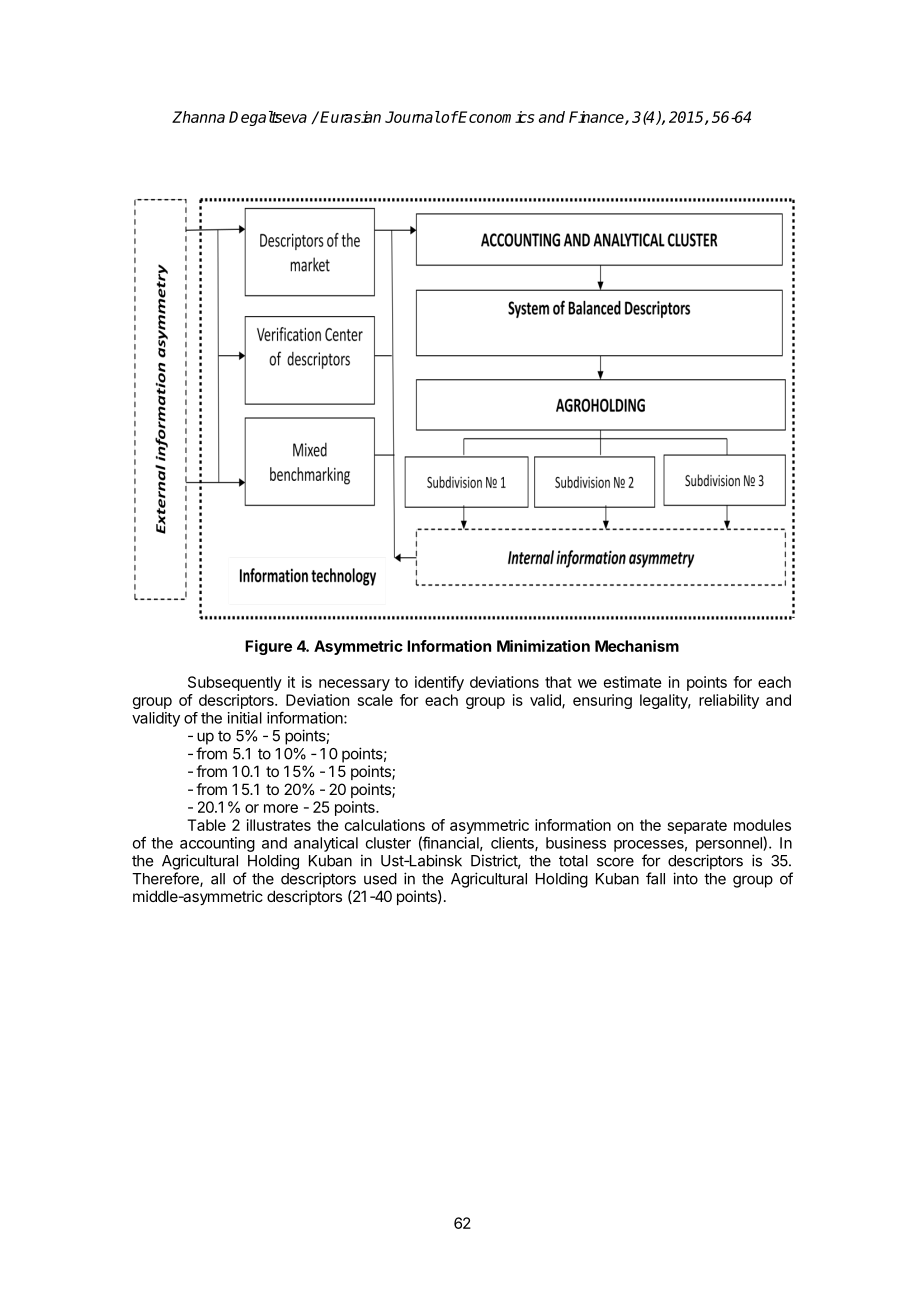 Image resolution: width=924 pixels, height=1308 pixels. I want to click on Figure, so click(268, 647).
